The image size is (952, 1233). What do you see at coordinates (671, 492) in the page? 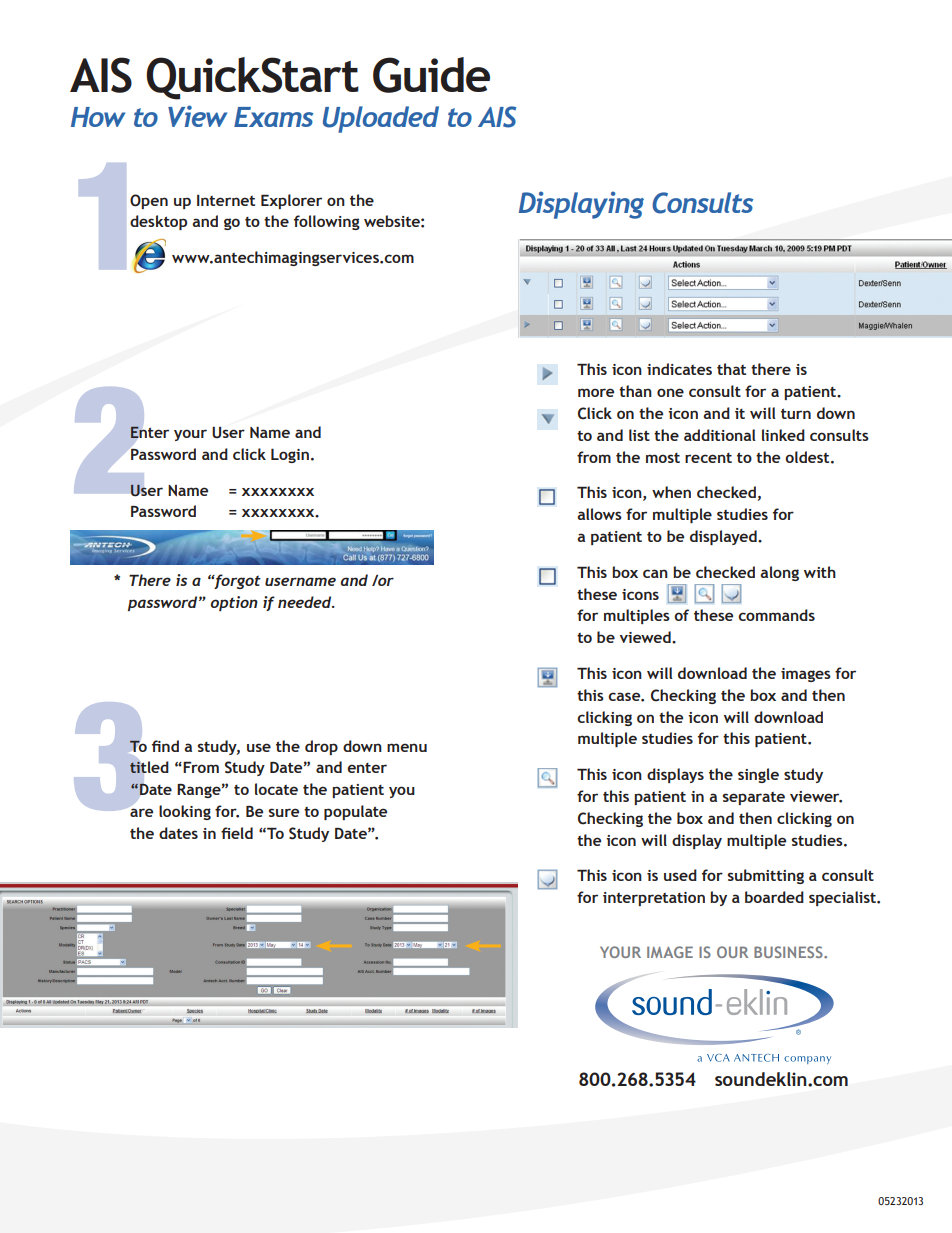
I see `when` at bounding box center [671, 492].
